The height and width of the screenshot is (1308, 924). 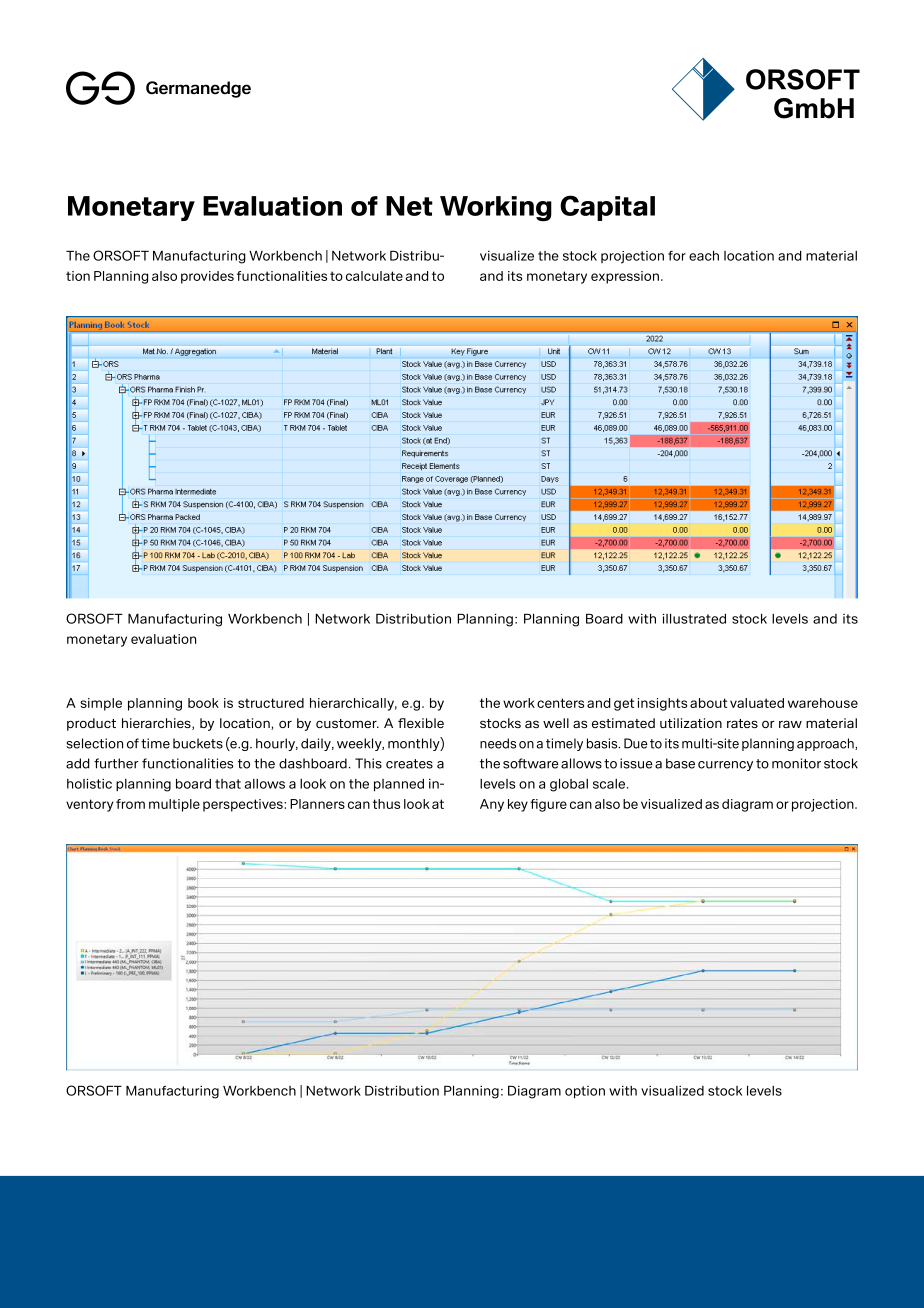 I want to click on calculate, so click(x=374, y=276).
